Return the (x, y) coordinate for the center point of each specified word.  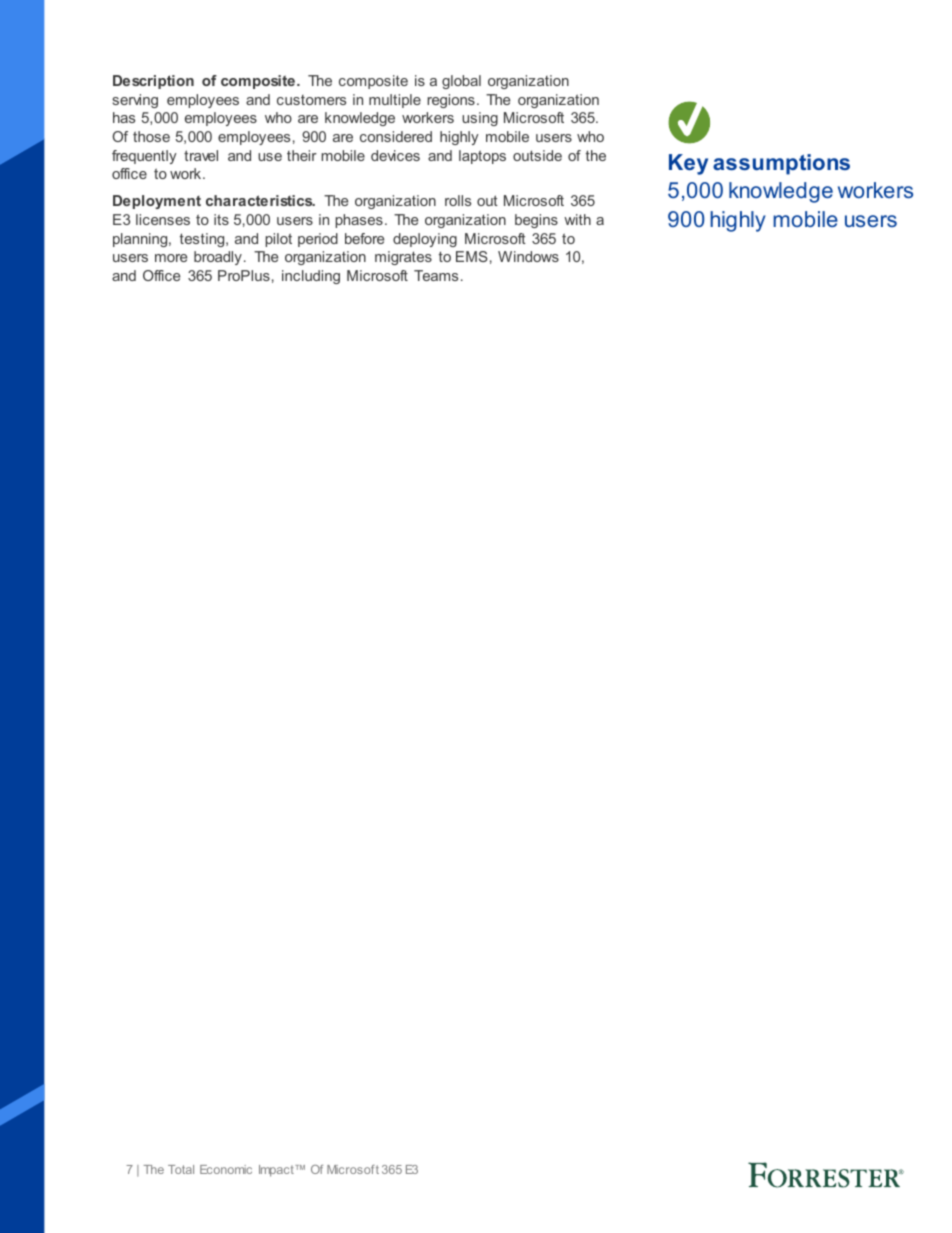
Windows (528, 256)
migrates (403, 258)
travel (201, 155)
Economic (226, 1169)
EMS (472, 256)
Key (688, 164)
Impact (277, 1171)
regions (451, 101)
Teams (436, 275)
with (577, 219)
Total (181, 1169)
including (311, 277)
